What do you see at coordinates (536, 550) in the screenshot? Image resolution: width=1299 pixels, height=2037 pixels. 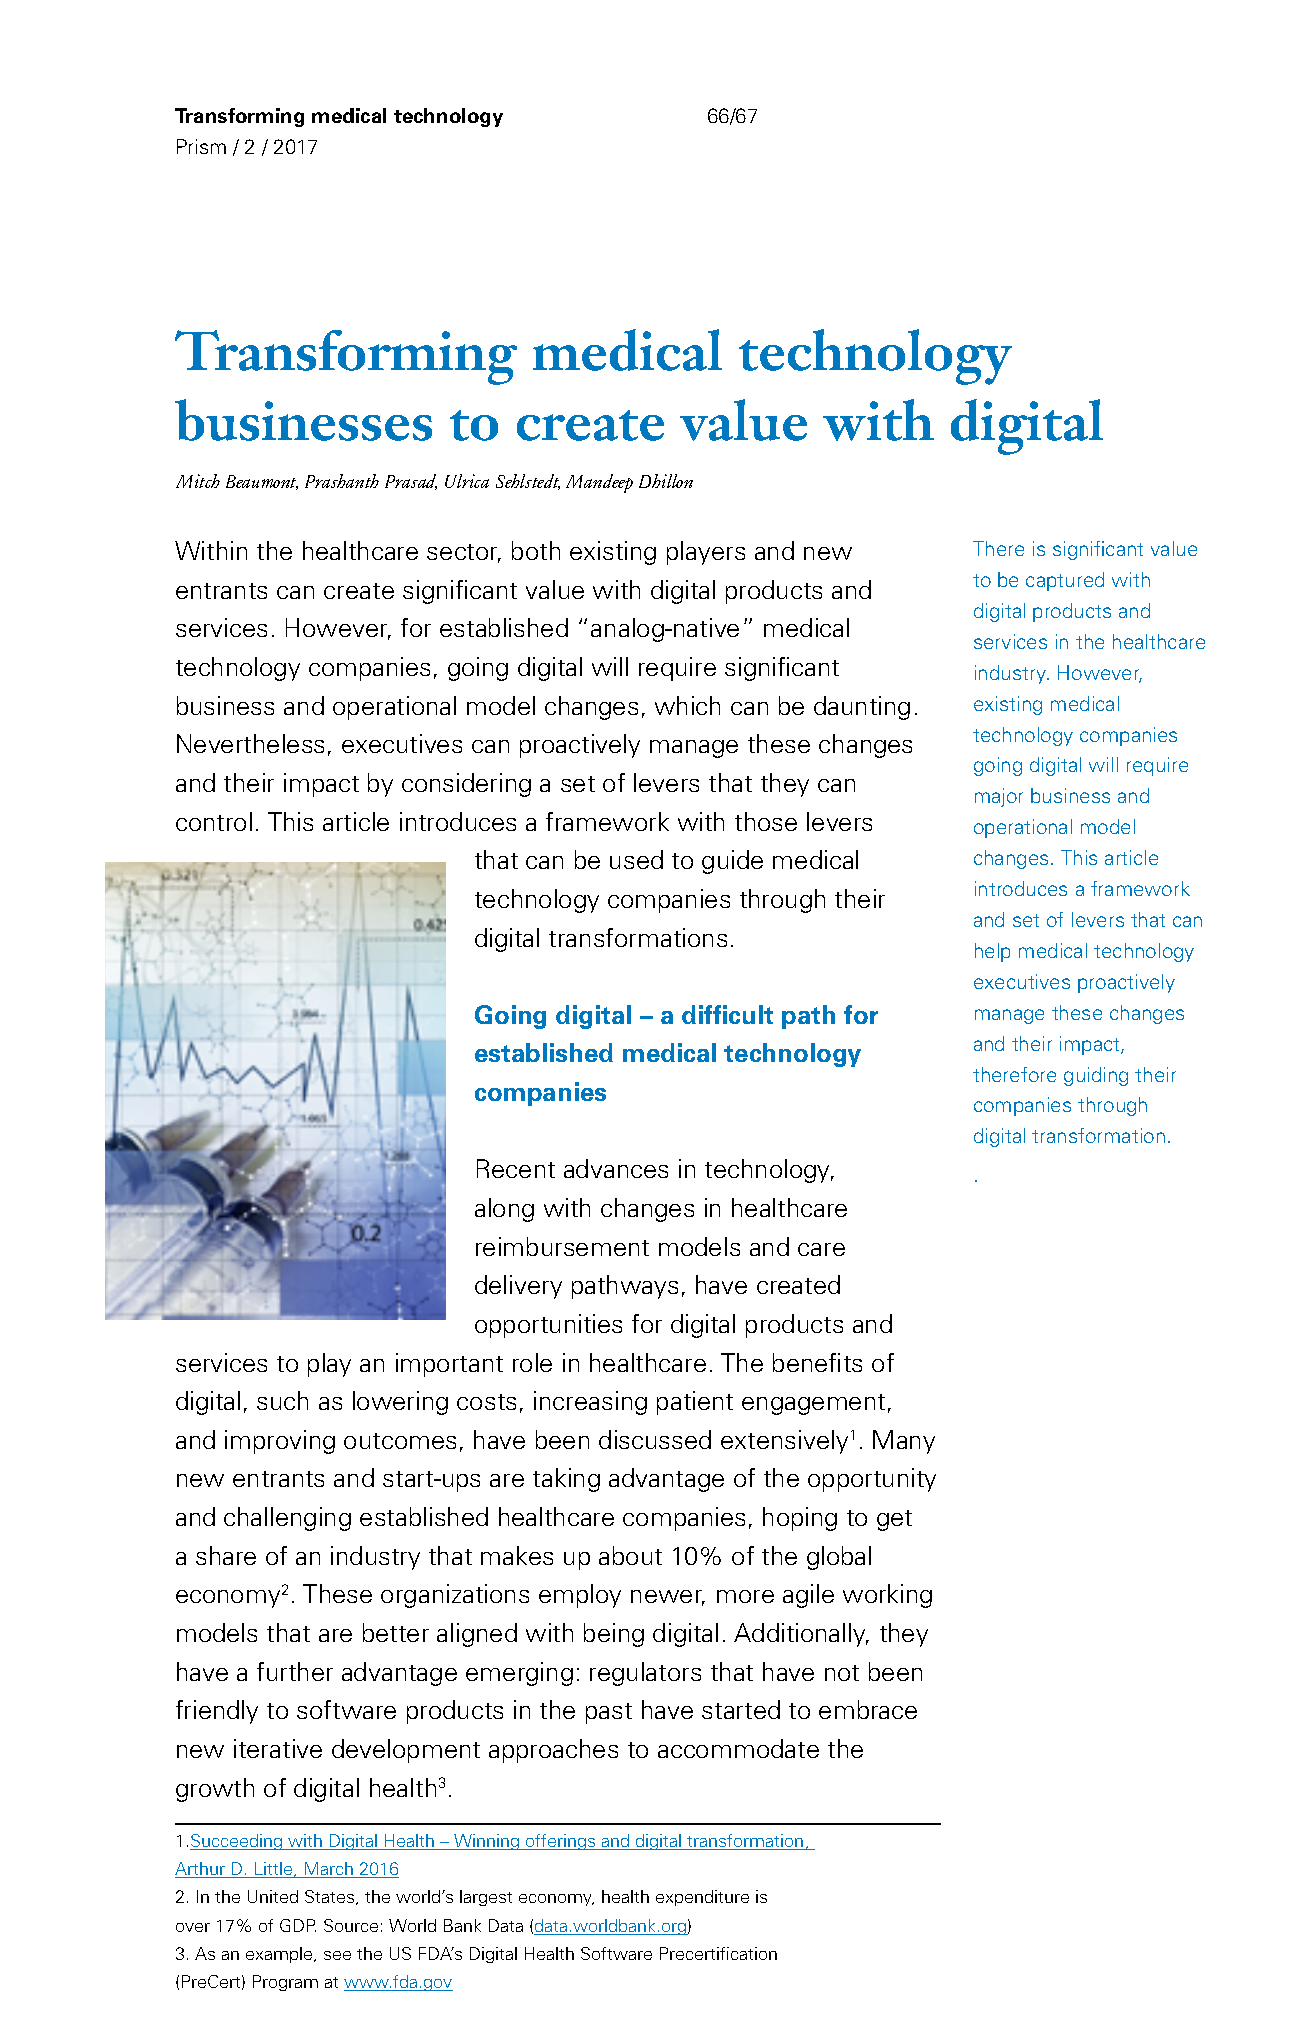 I see `both` at bounding box center [536, 550].
